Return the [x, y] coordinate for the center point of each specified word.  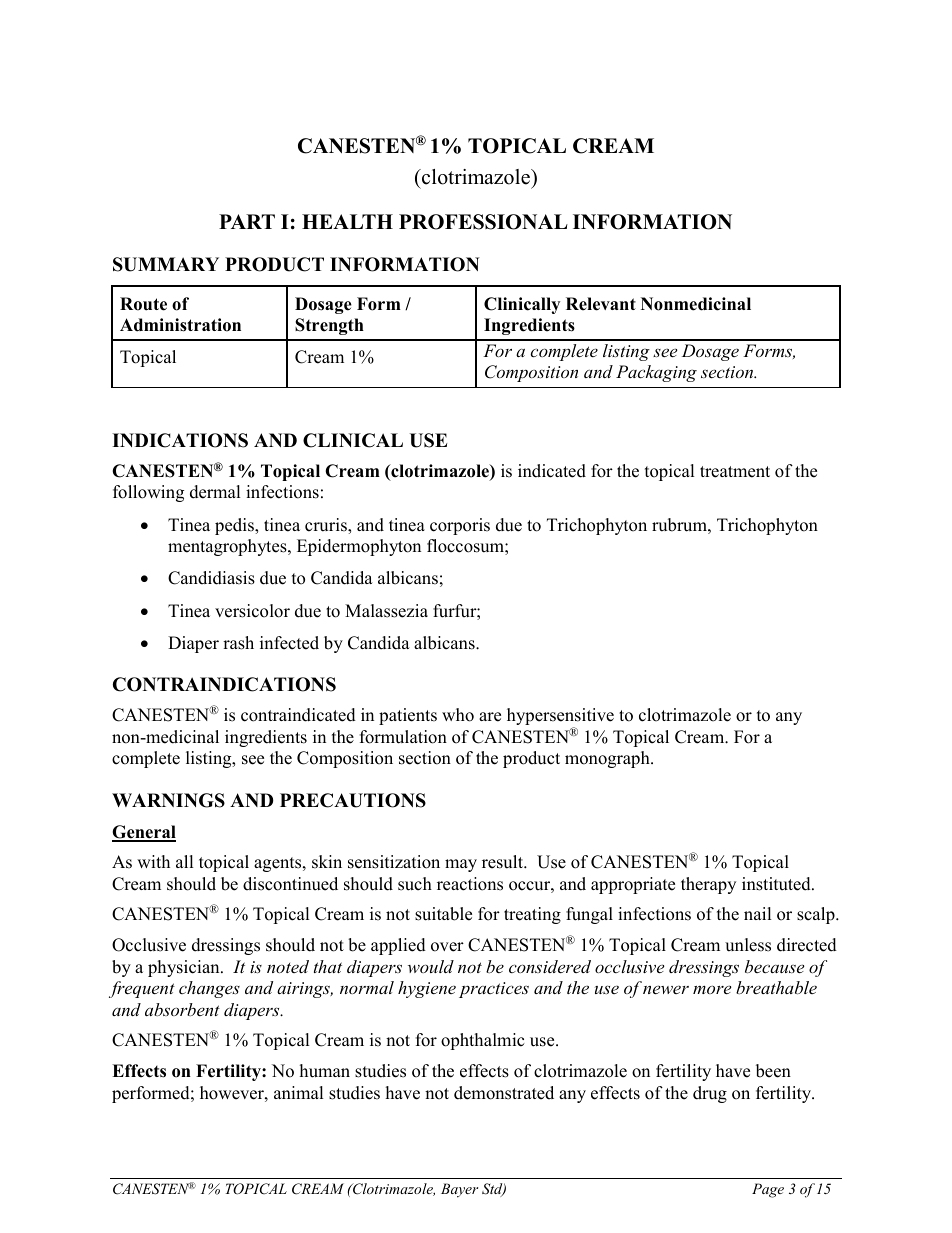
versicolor [252, 611]
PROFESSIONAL [483, 222]
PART [247, 221]
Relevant [601, 304]
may [461, 865]
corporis [460, 526]
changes [209, 989]
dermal [215, 492]
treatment [735, 472]
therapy [708, 885]
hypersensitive [560, 718]
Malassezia [386, 611]
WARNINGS [168, 800]
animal [299, 1092]
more [712, 989]
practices [494, 990]
